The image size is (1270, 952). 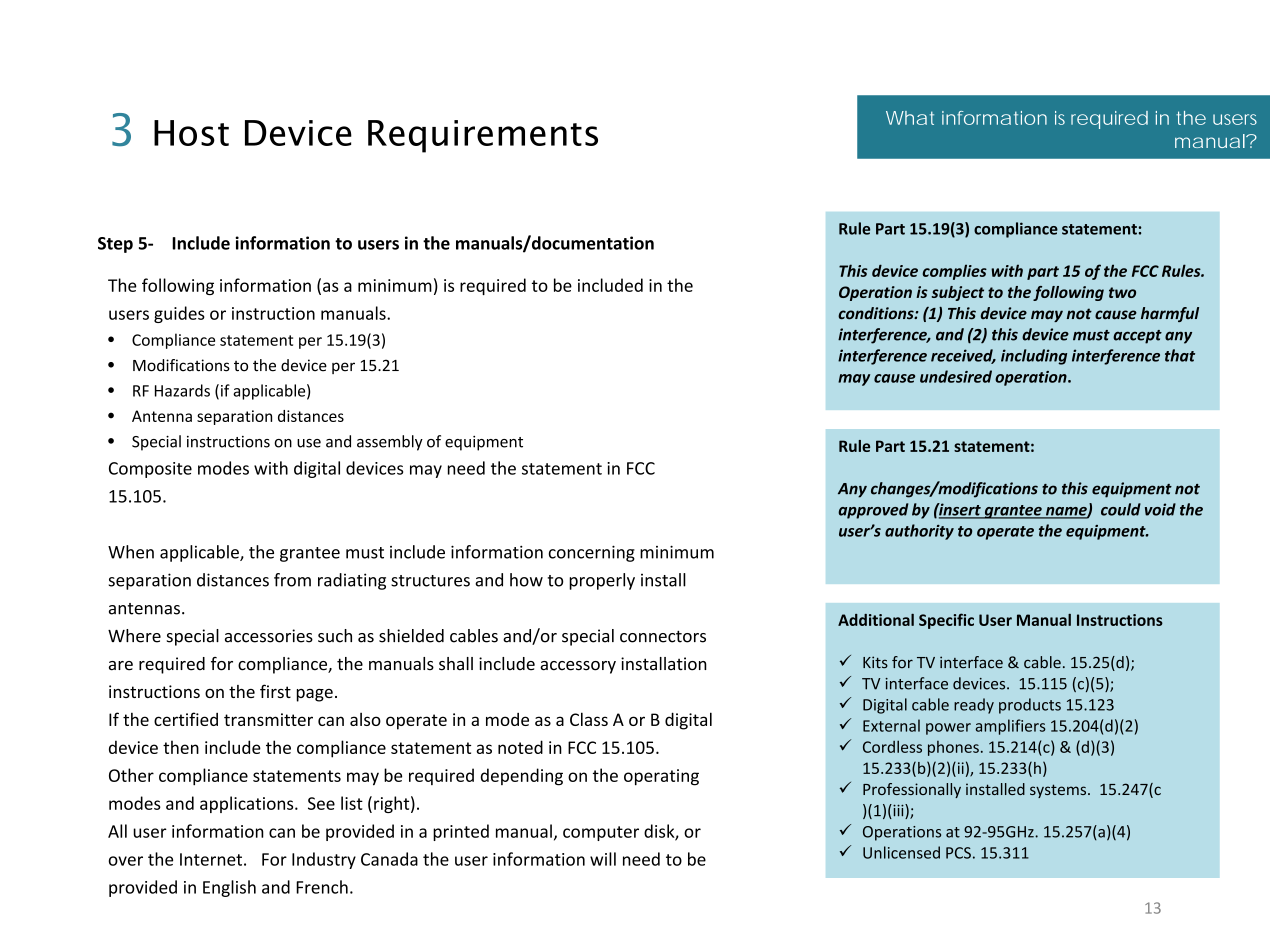 I want to click on What, so click(x=910, y=118).
